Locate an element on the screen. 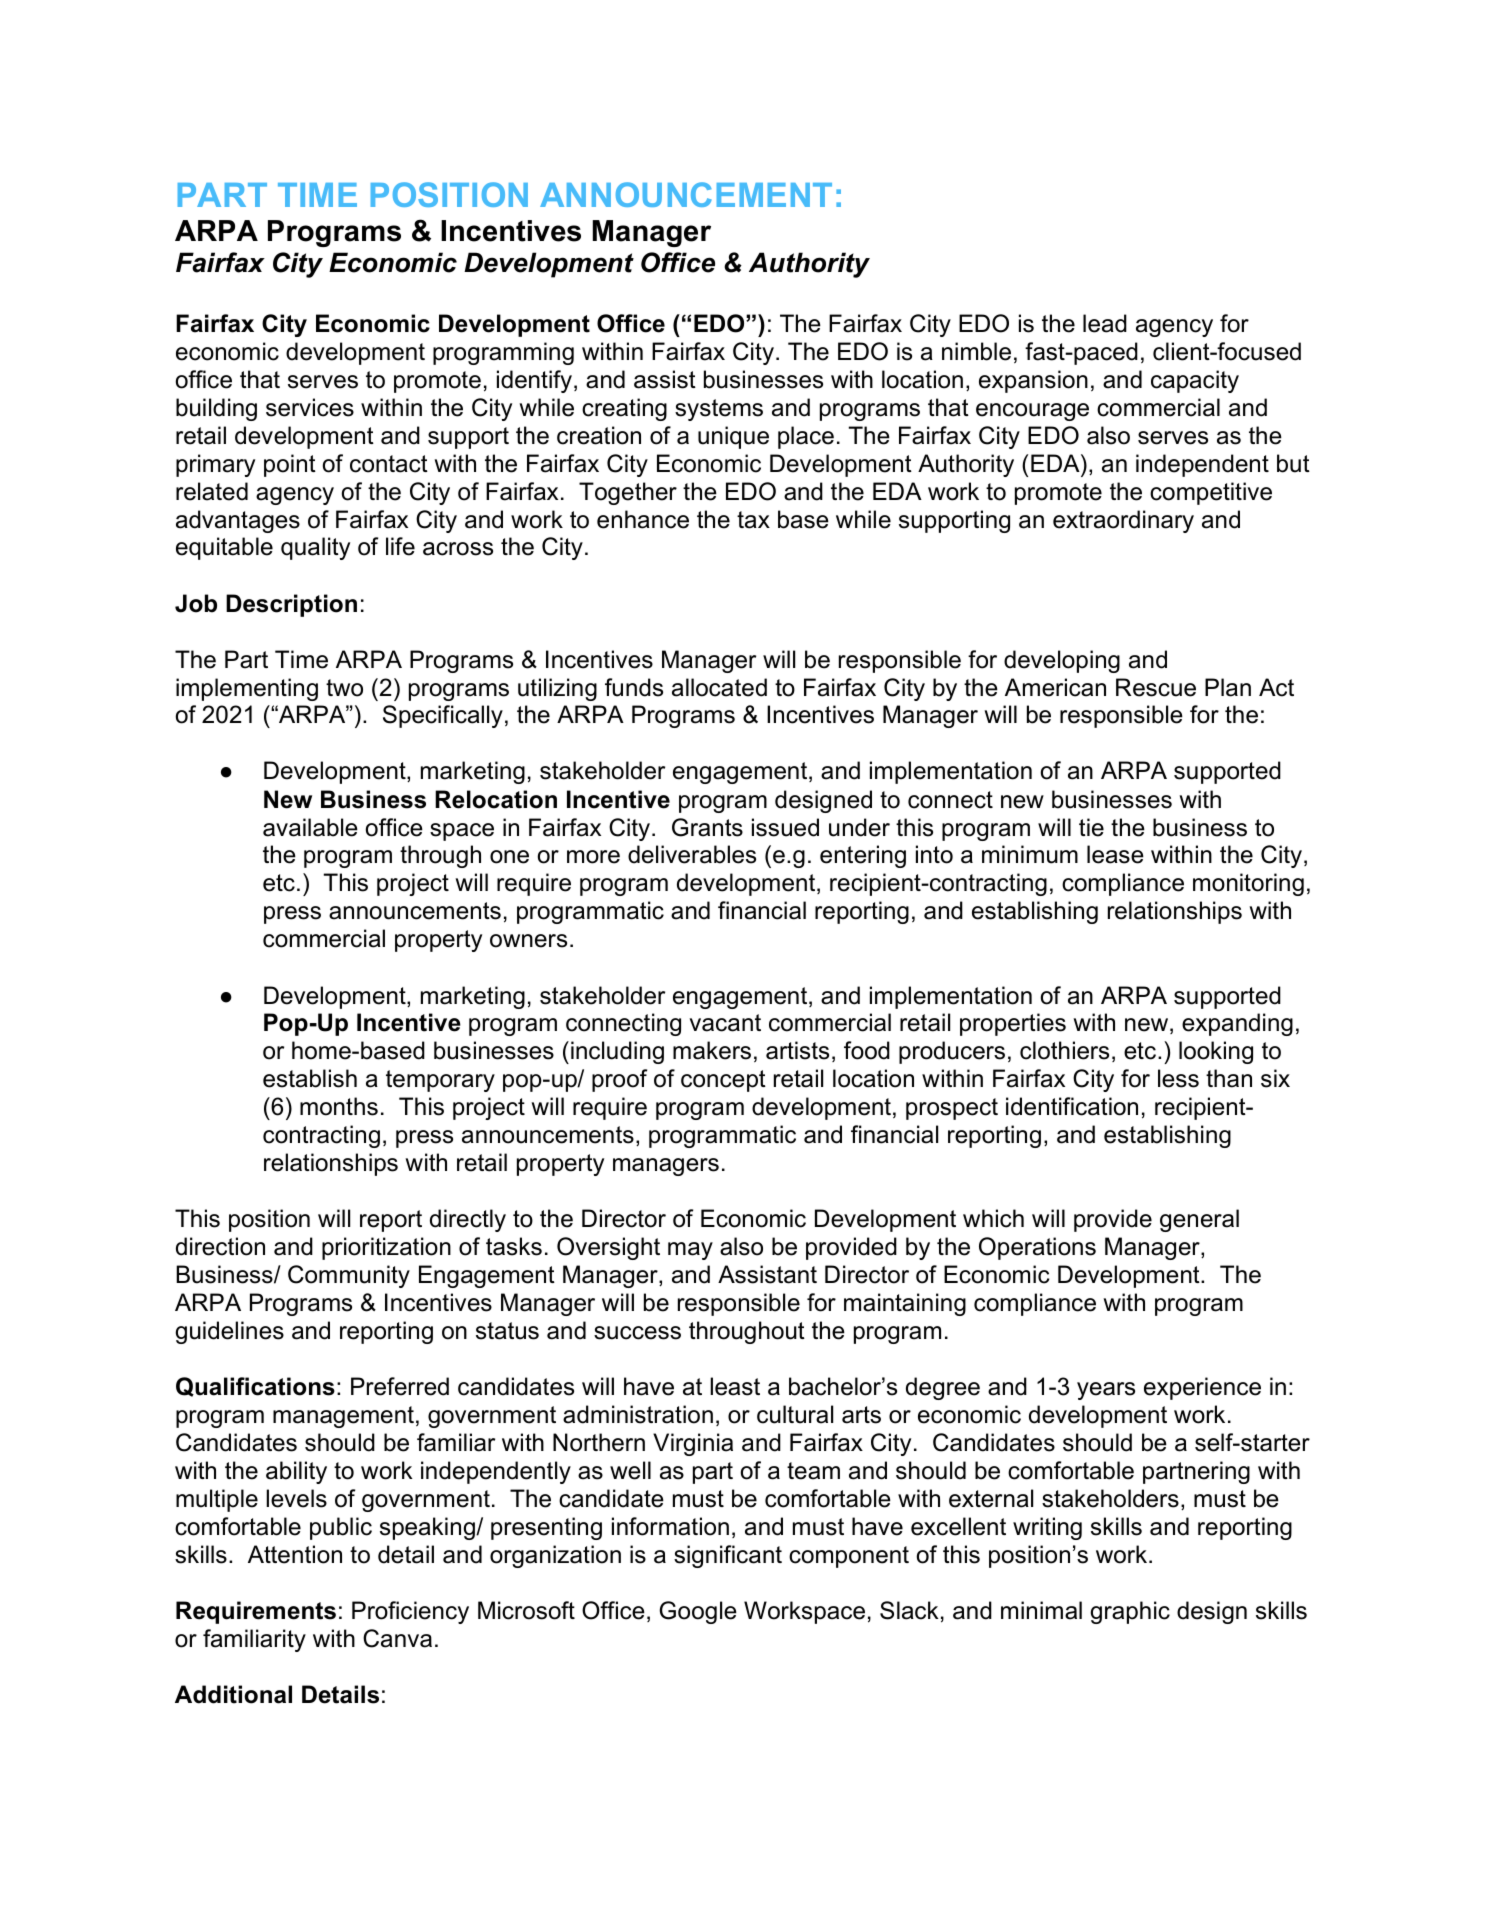  services is located at coordinates (310, 407).
